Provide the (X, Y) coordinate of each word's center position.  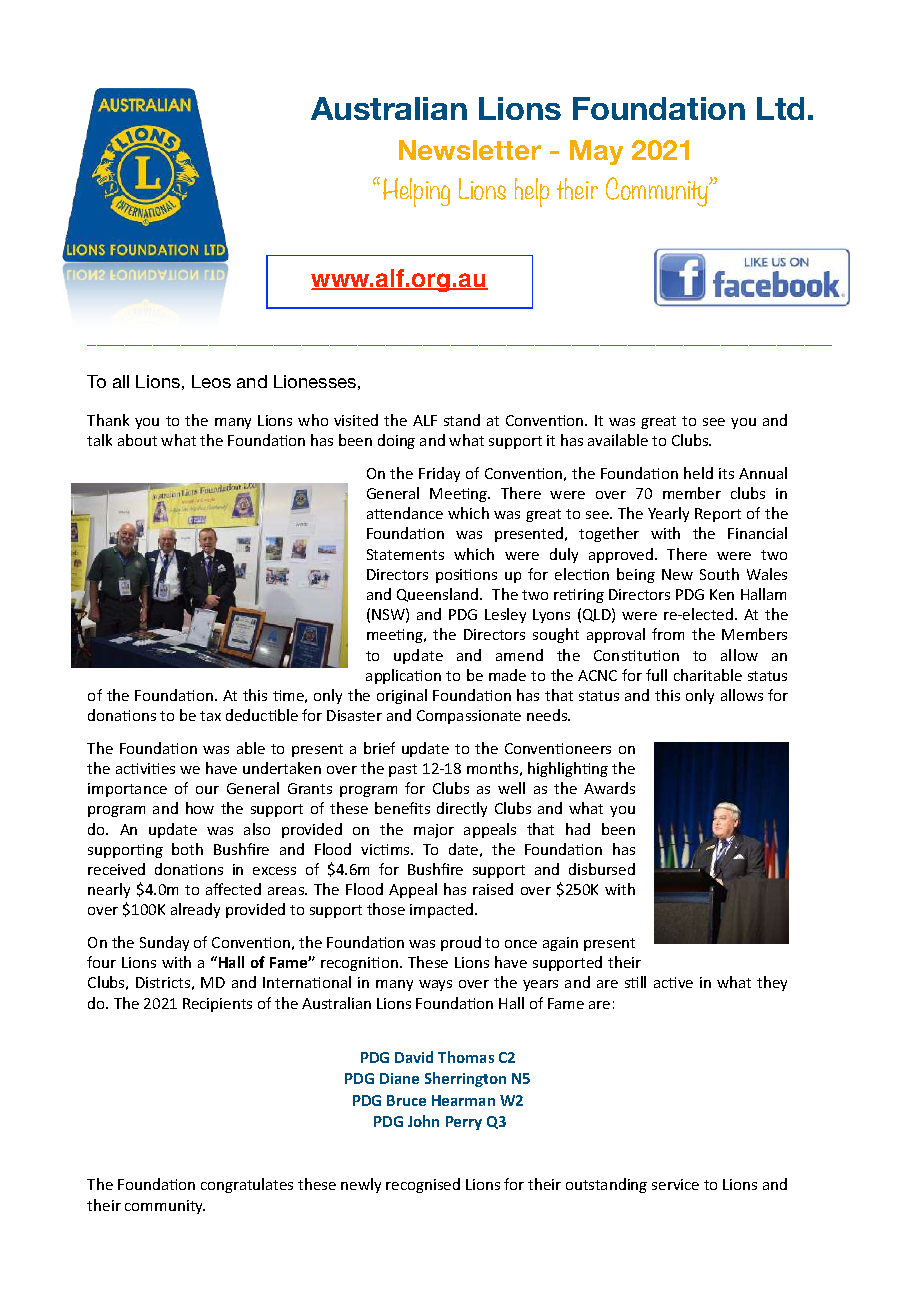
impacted (443, 910)
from (668, 634)
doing (396, 441)
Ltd (780, 108)
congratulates (247, 1185)
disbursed (602, 869)
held (698, 473)
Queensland (439, 595)
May (596, 152)
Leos (211, 381)
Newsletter (470, 150)
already (195, 910)
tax (210, 716)
